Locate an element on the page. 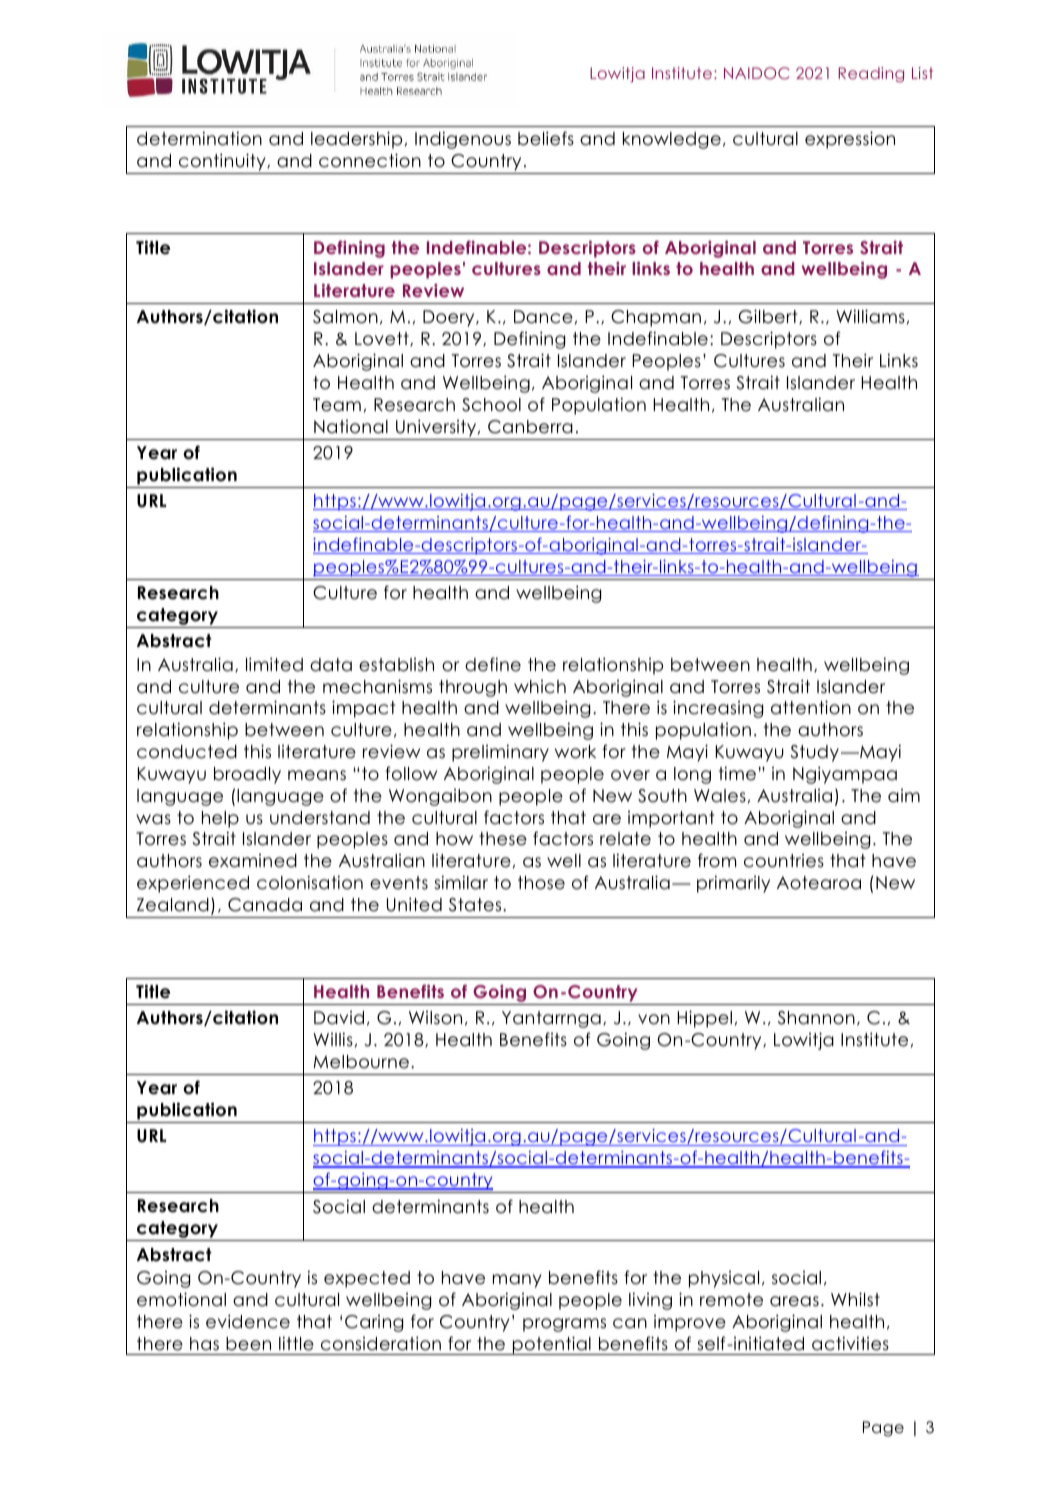 The image size is (1061, 1500). Aotearoa is located at coordinates (819, 883).
